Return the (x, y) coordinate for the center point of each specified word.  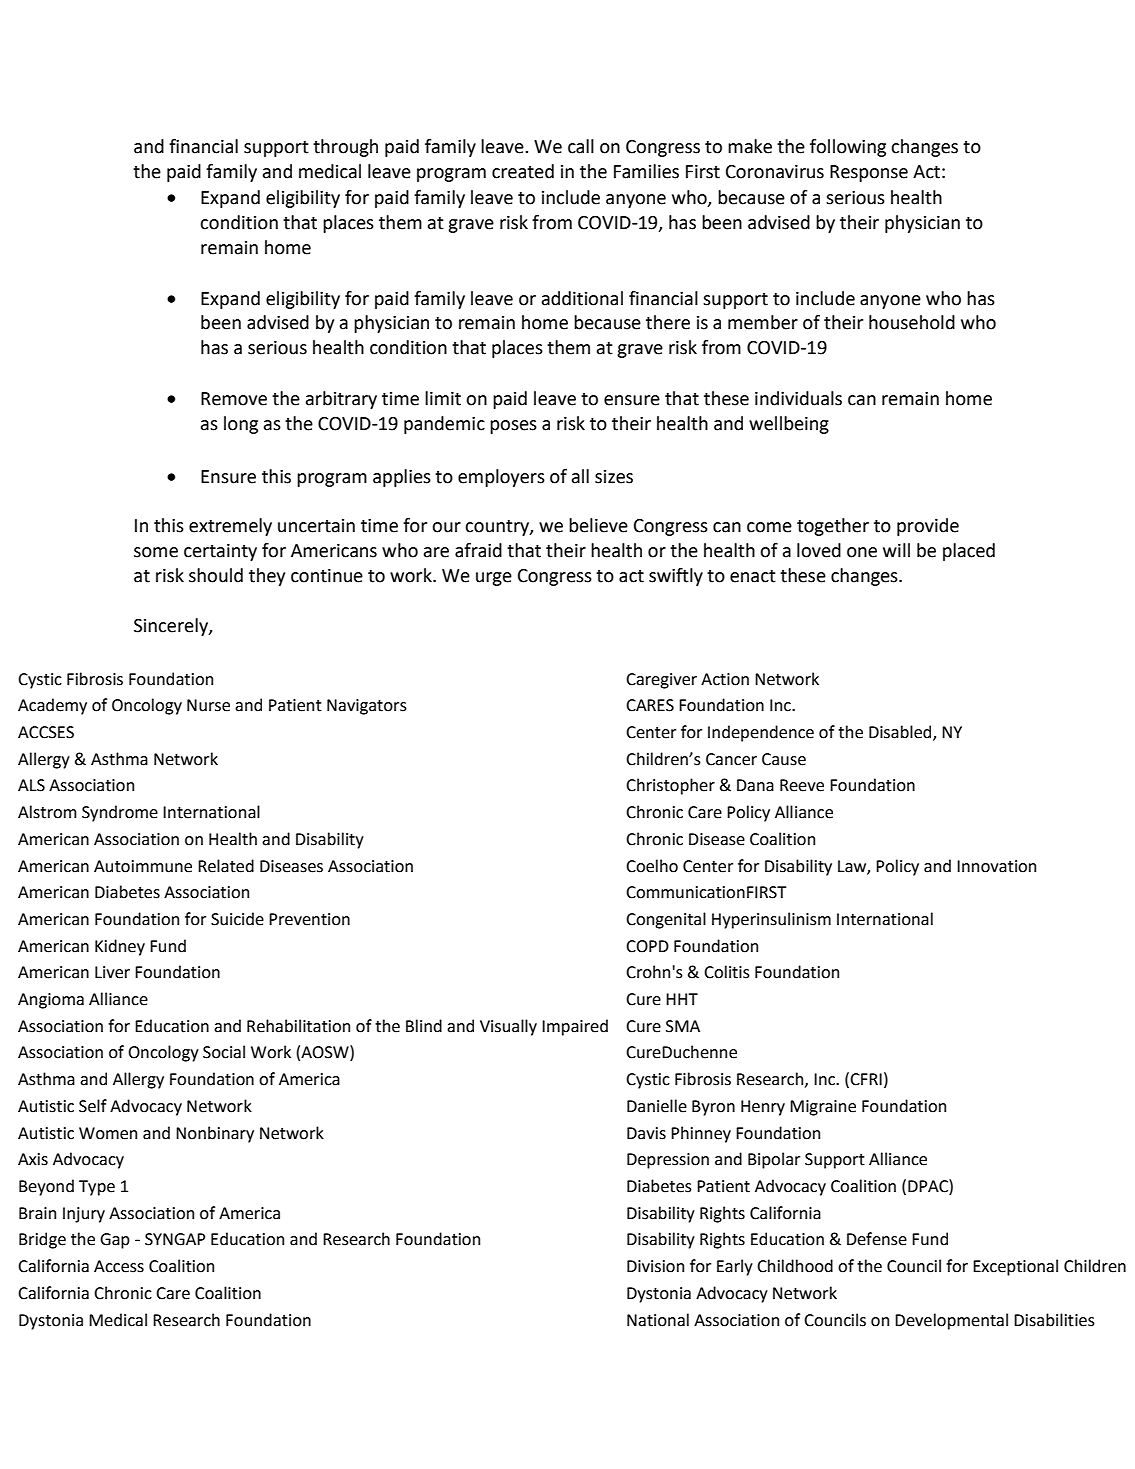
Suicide (237, 919)
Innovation (996, 866)
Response (869, 173)
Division (655, 1266)
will (896, 550)
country (498, 528)
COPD (647, 946)
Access (119, 1266)
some (156, 552)
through (345, 148)
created (523, 171)
